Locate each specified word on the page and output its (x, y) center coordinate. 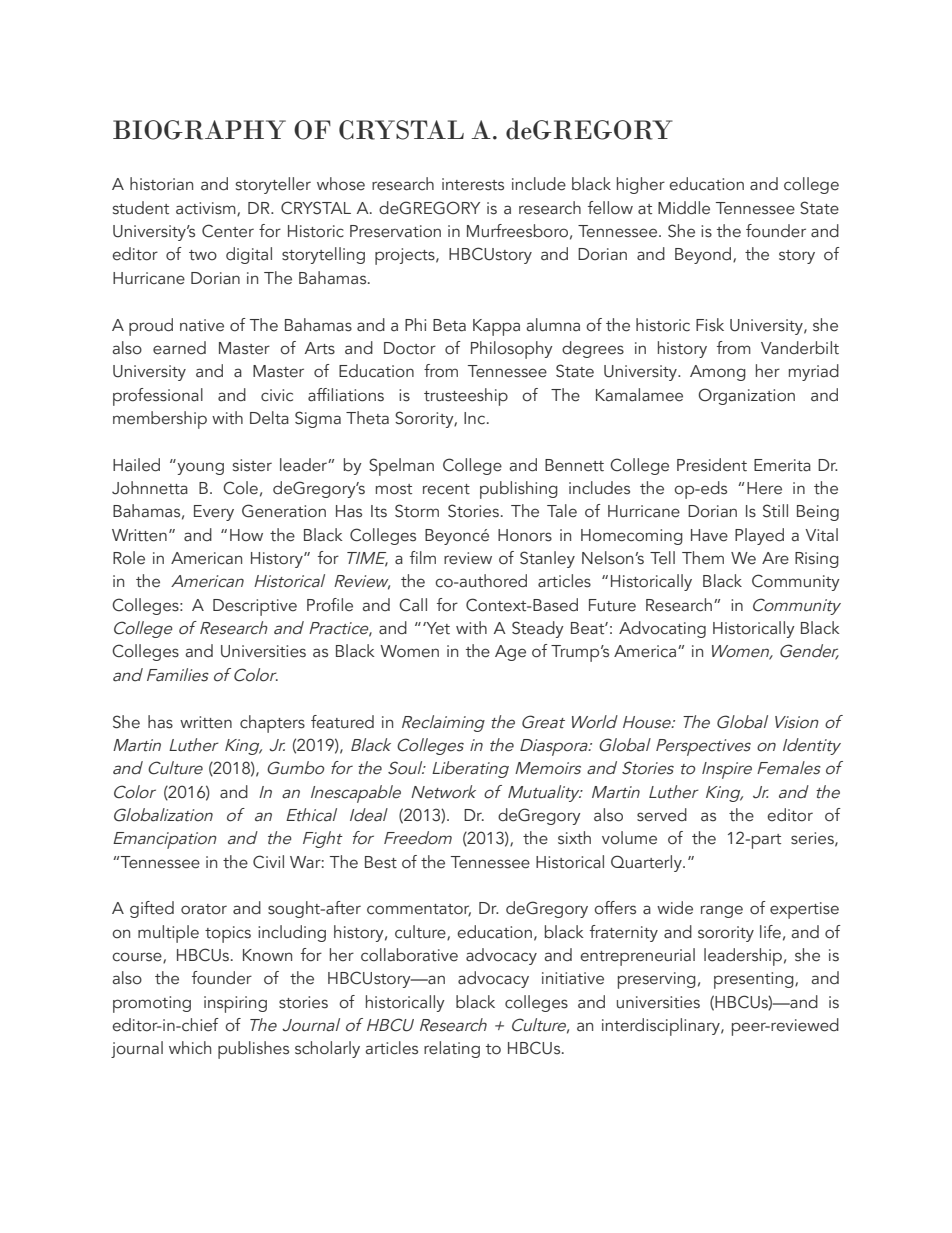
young (199, 467)
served (662, 815)
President (712, 465)
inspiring (235, 1004)
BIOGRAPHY (199, 130)
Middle (684, 208)
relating (452, 1049)
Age (510, 653)
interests (473, 184)
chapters (272, 724)
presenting (755, 980)
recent (446, 489)
